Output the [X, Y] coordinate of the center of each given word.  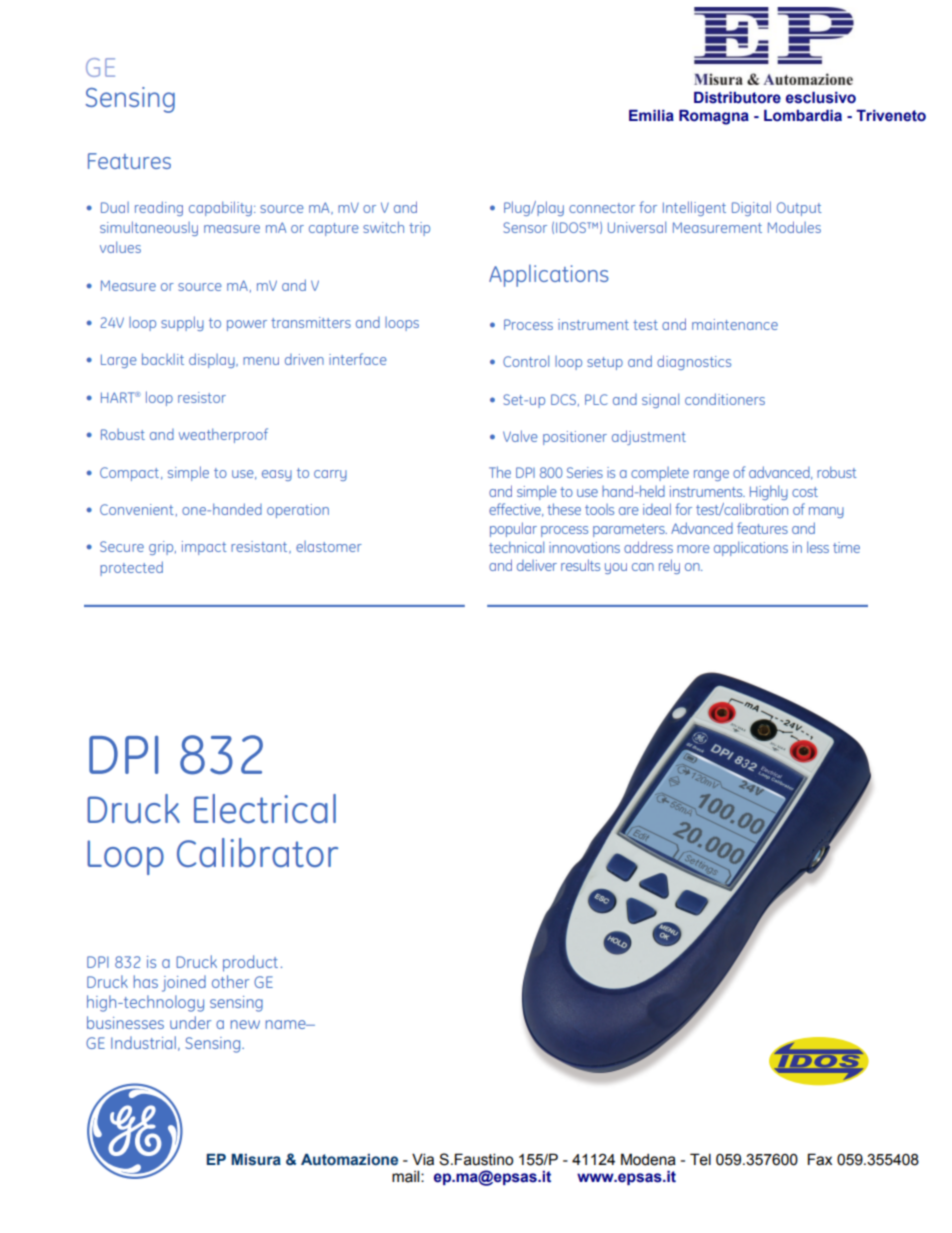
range [711, 475]
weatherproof [223, 435]
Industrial [143, 1042]
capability [220, 208]
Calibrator [257, 853]
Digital [751, 208]
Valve [520, 436]
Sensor [525, 227]
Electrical [265, 809]
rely [669, 566]
